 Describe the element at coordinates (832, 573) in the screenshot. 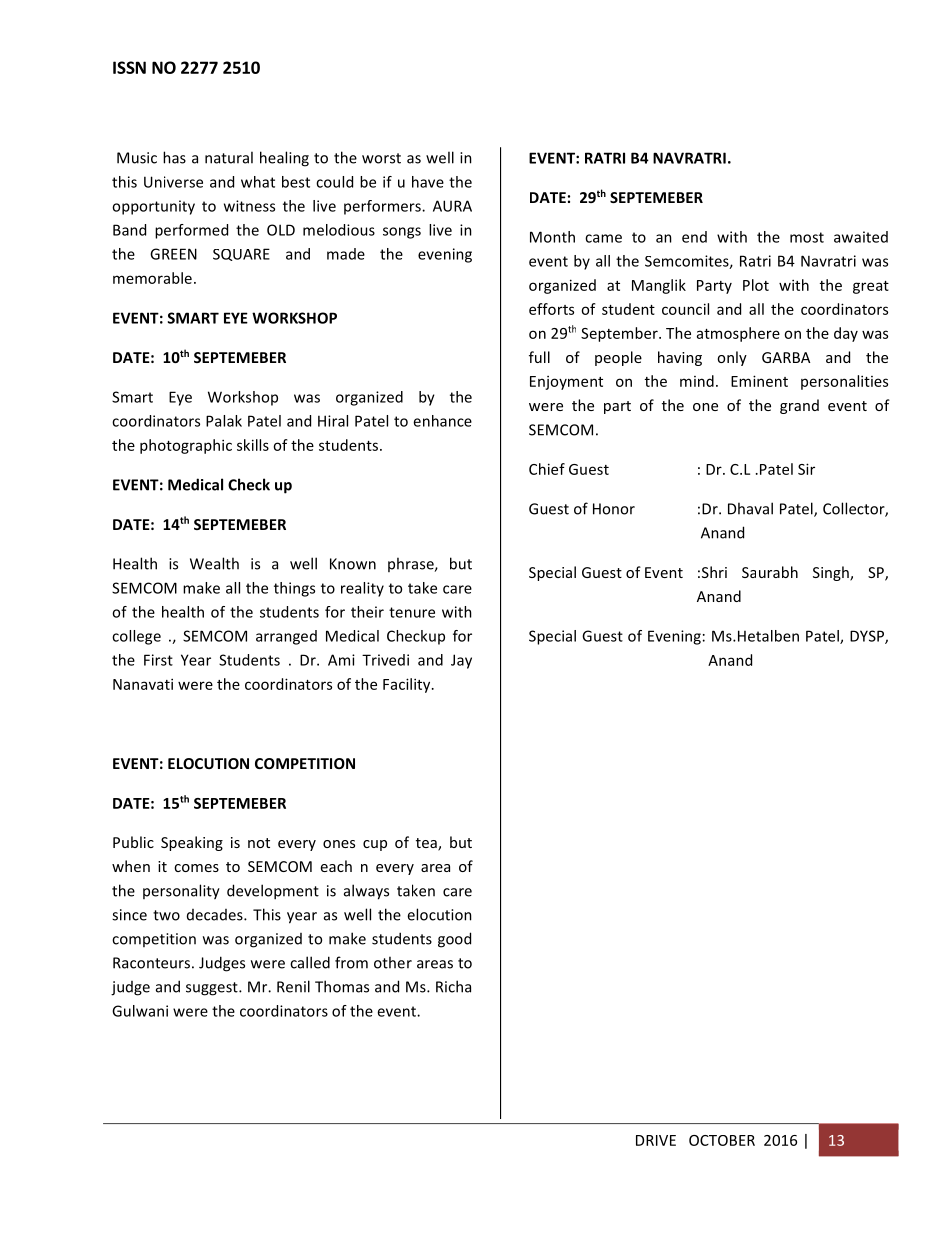

I see `Singh` at that location.
